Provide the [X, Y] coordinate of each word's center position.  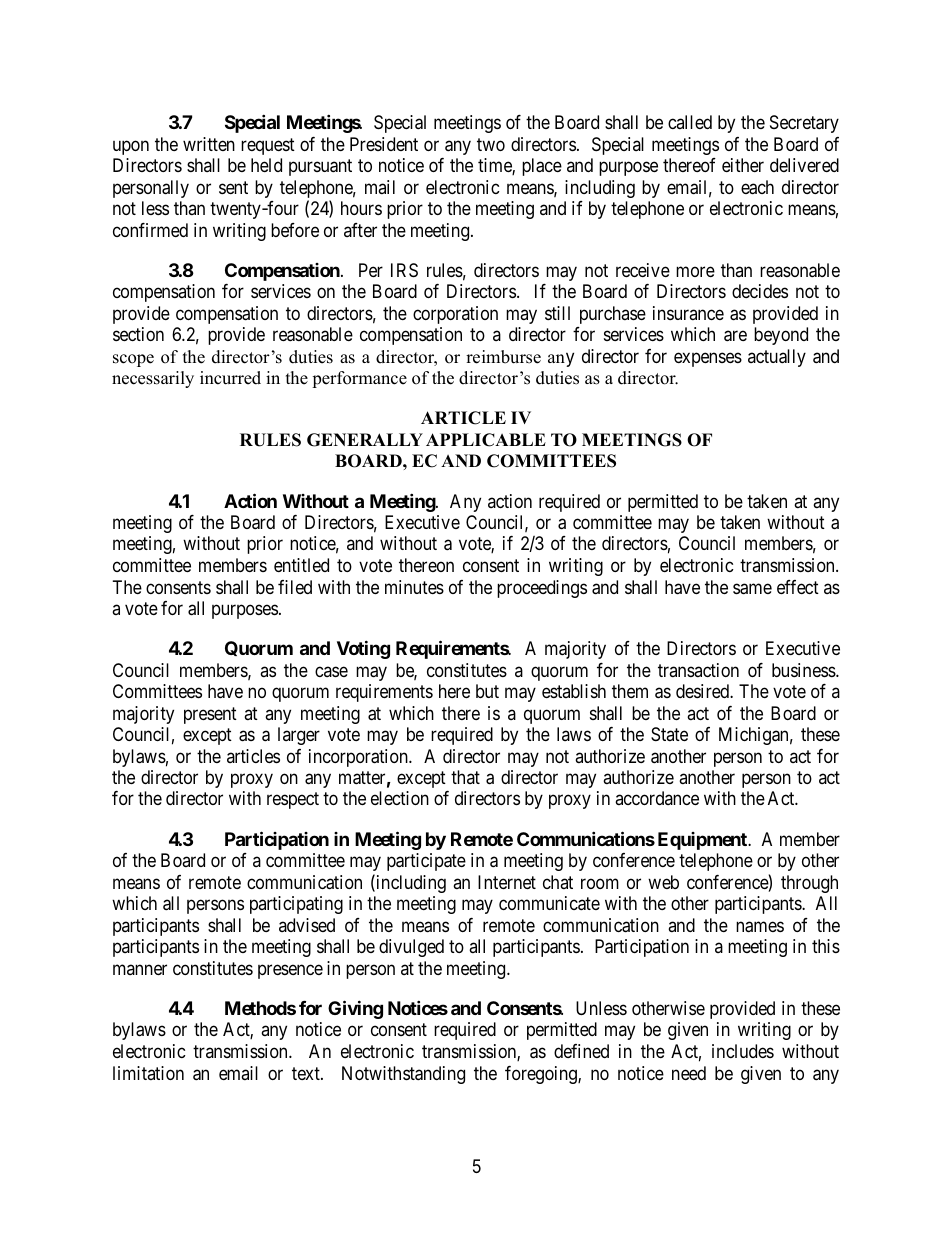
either [743, 165]
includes [743, 1051]
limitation [148, 1073]
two [491, 144]
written [209, 144]
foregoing [542, 1075]
